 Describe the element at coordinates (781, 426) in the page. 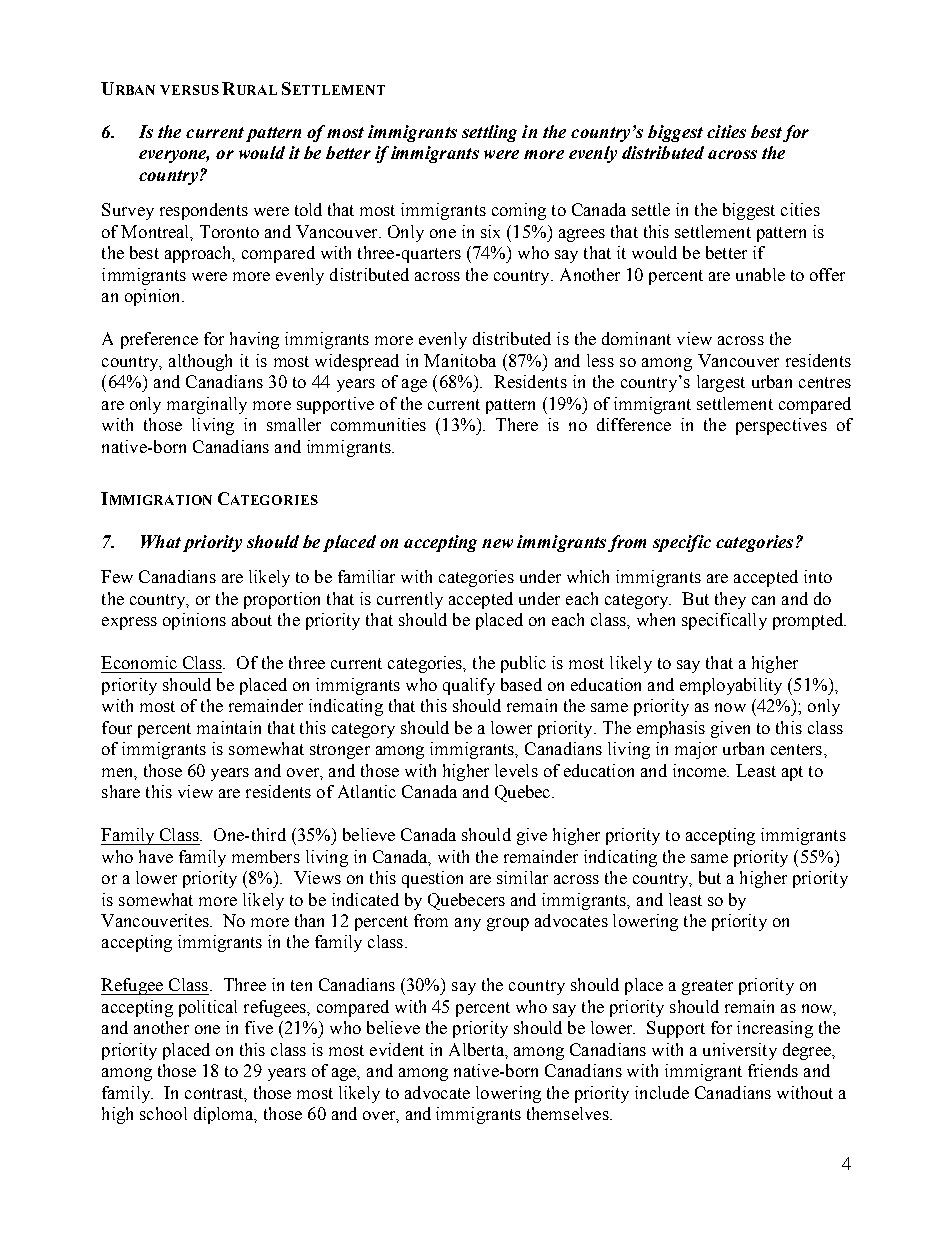

I see `perspectives` at that location.
